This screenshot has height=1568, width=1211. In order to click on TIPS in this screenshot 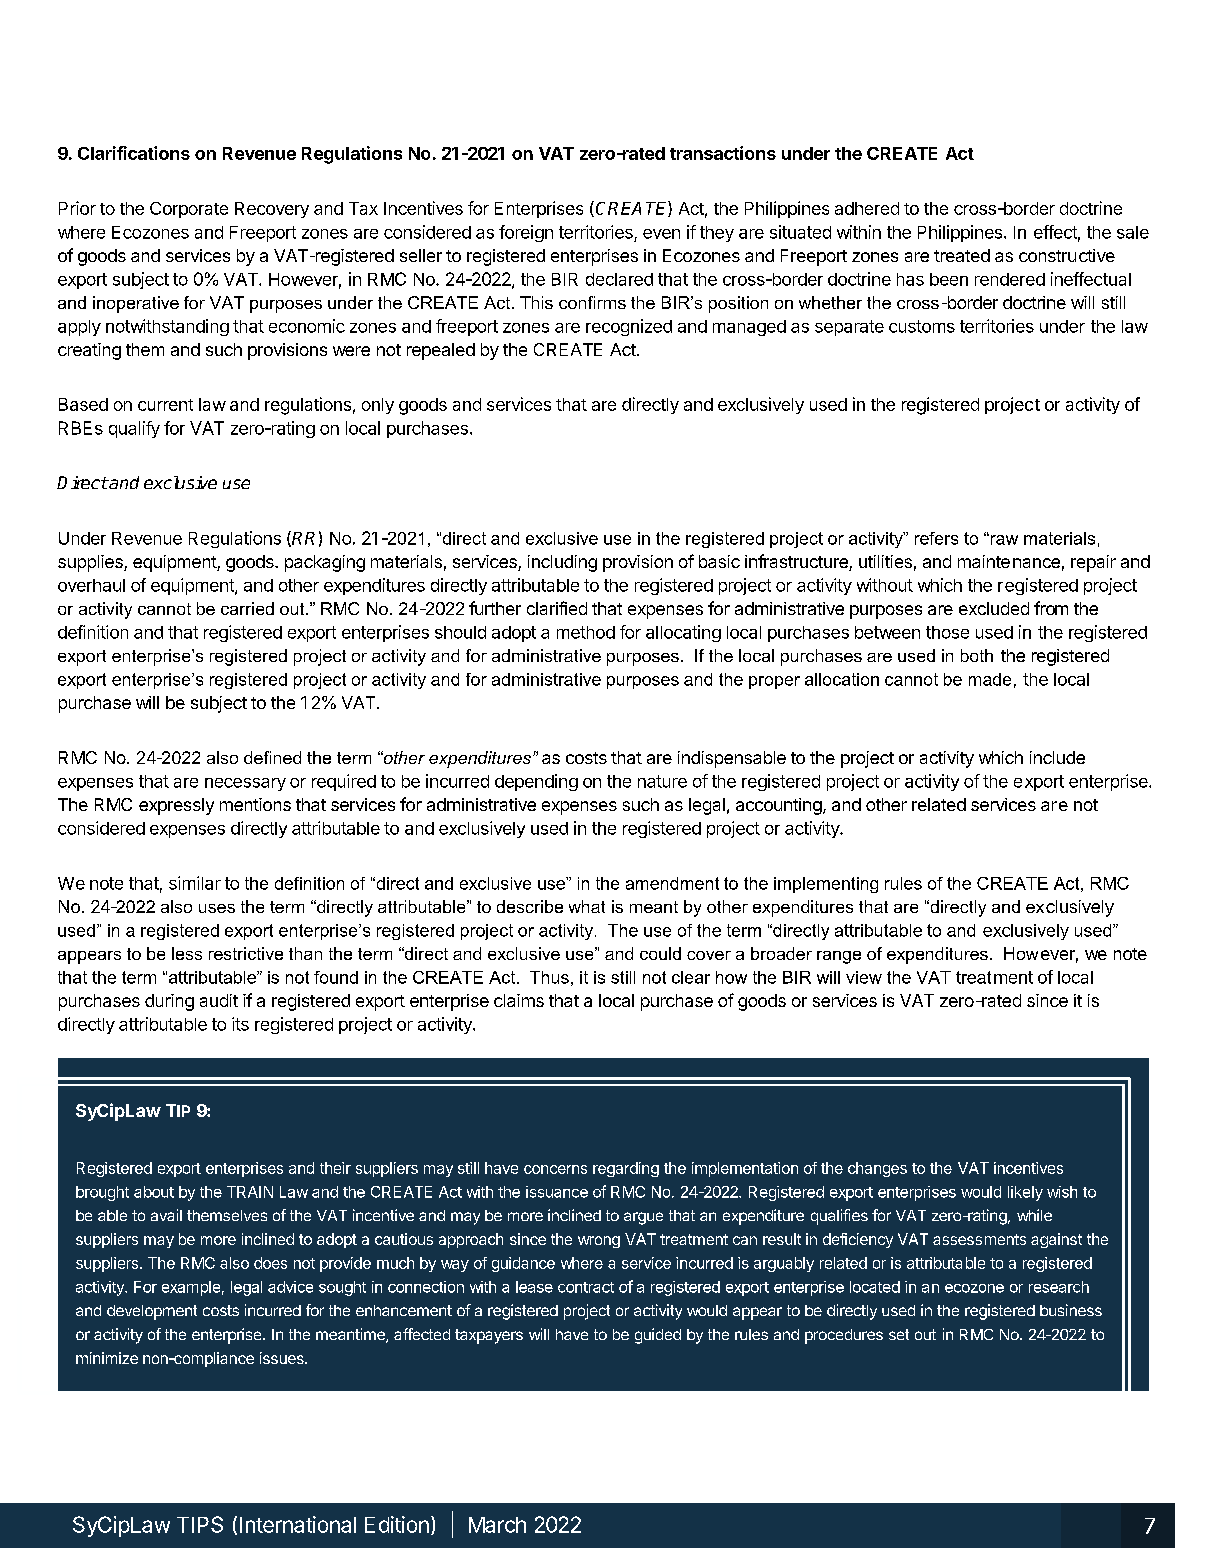, I will do `click(200, 1524)`.
